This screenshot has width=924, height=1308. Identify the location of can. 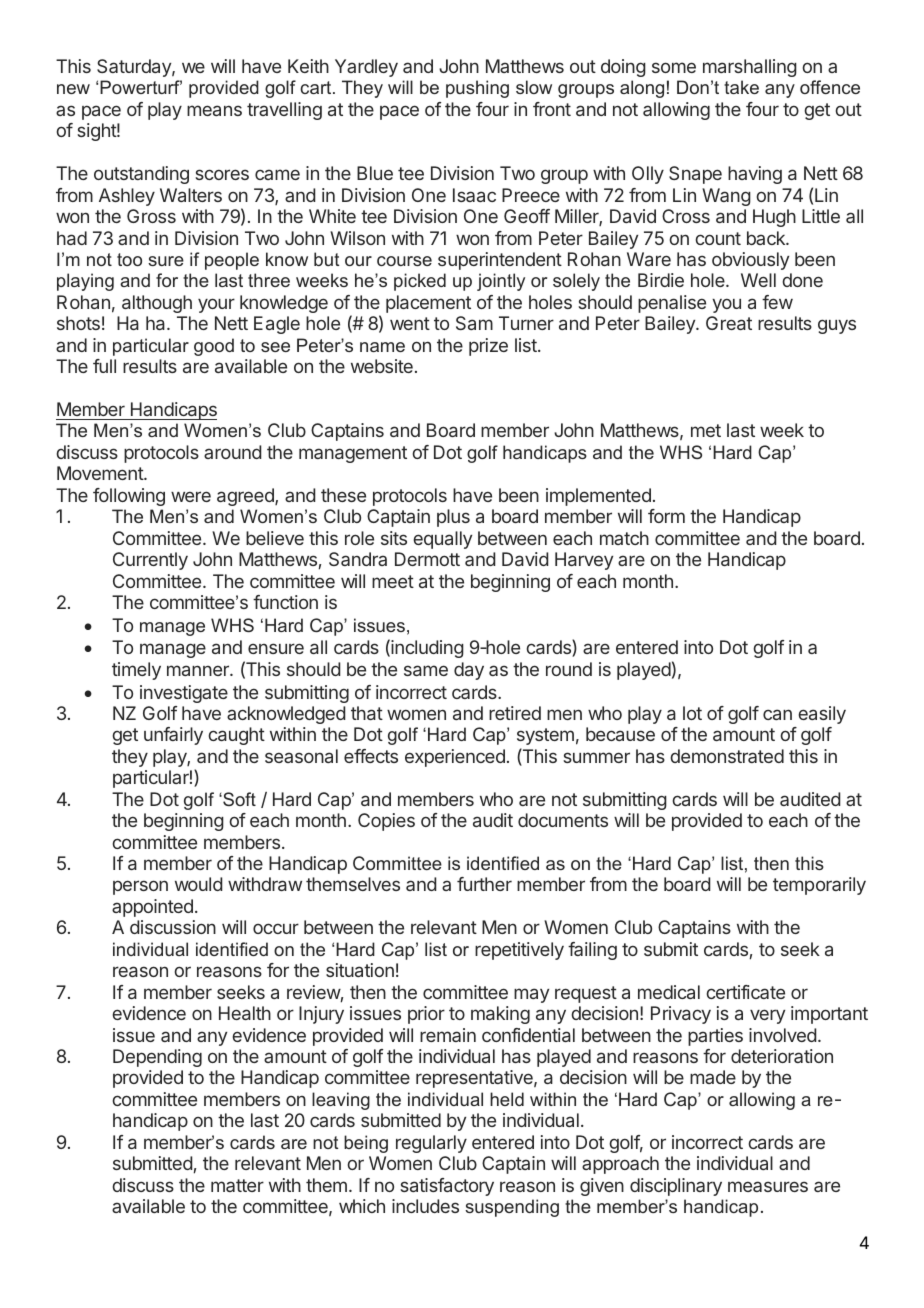
(777, 714).
